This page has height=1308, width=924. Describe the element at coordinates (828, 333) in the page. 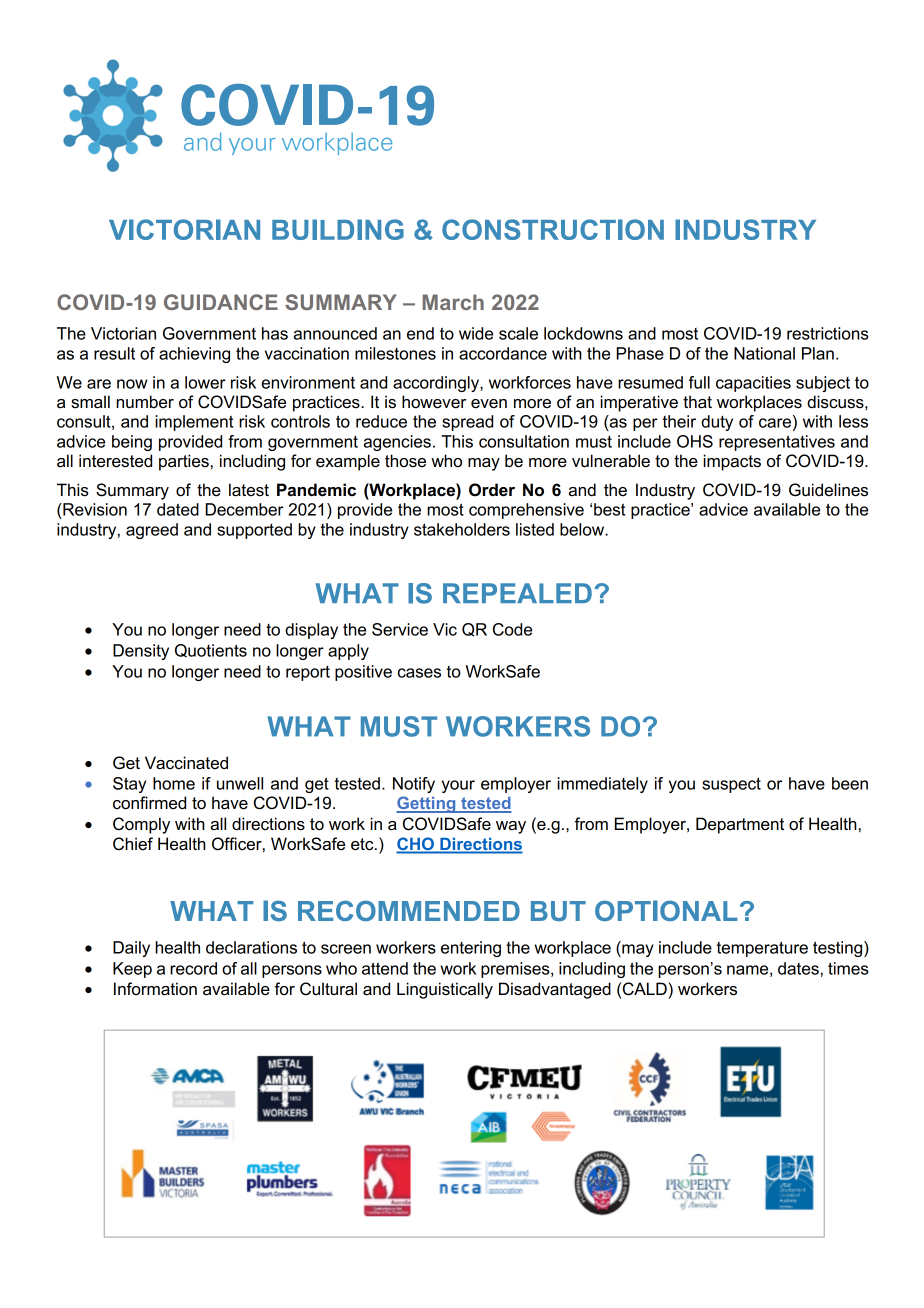

I see `restrictions` at that location.
